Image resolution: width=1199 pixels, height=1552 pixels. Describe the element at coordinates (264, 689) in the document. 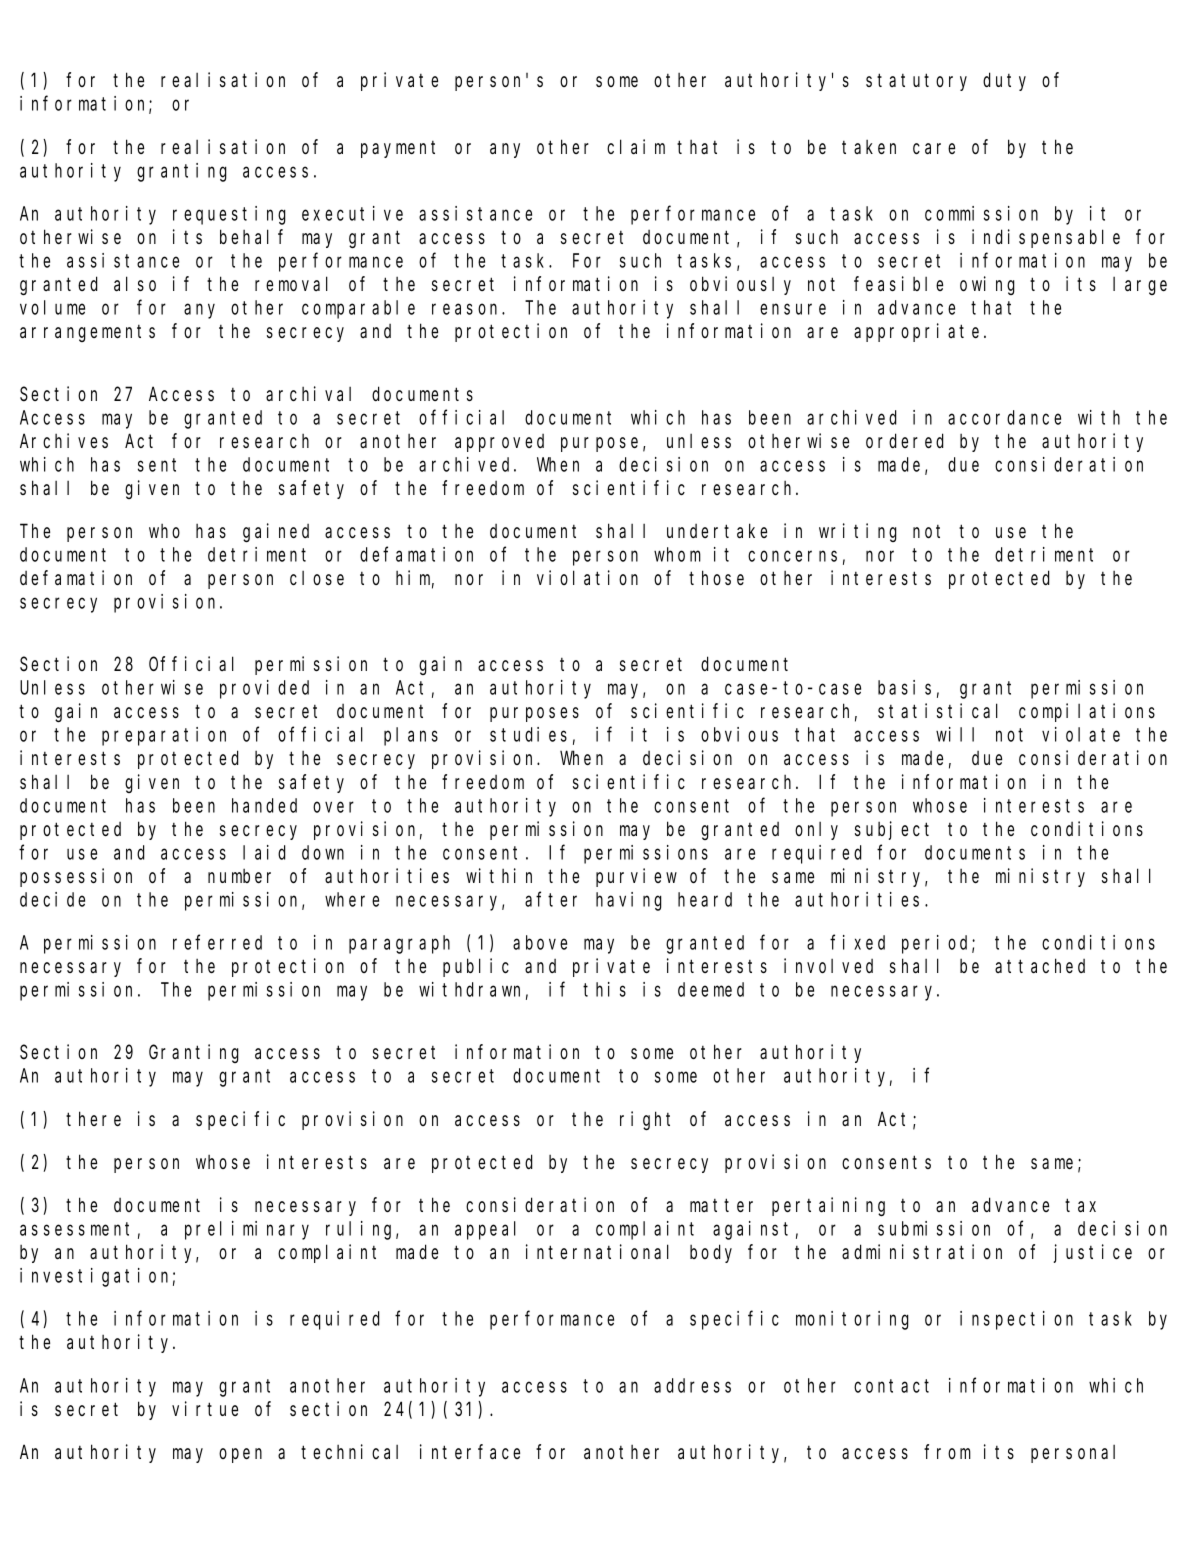

I see `provided` at that location.
